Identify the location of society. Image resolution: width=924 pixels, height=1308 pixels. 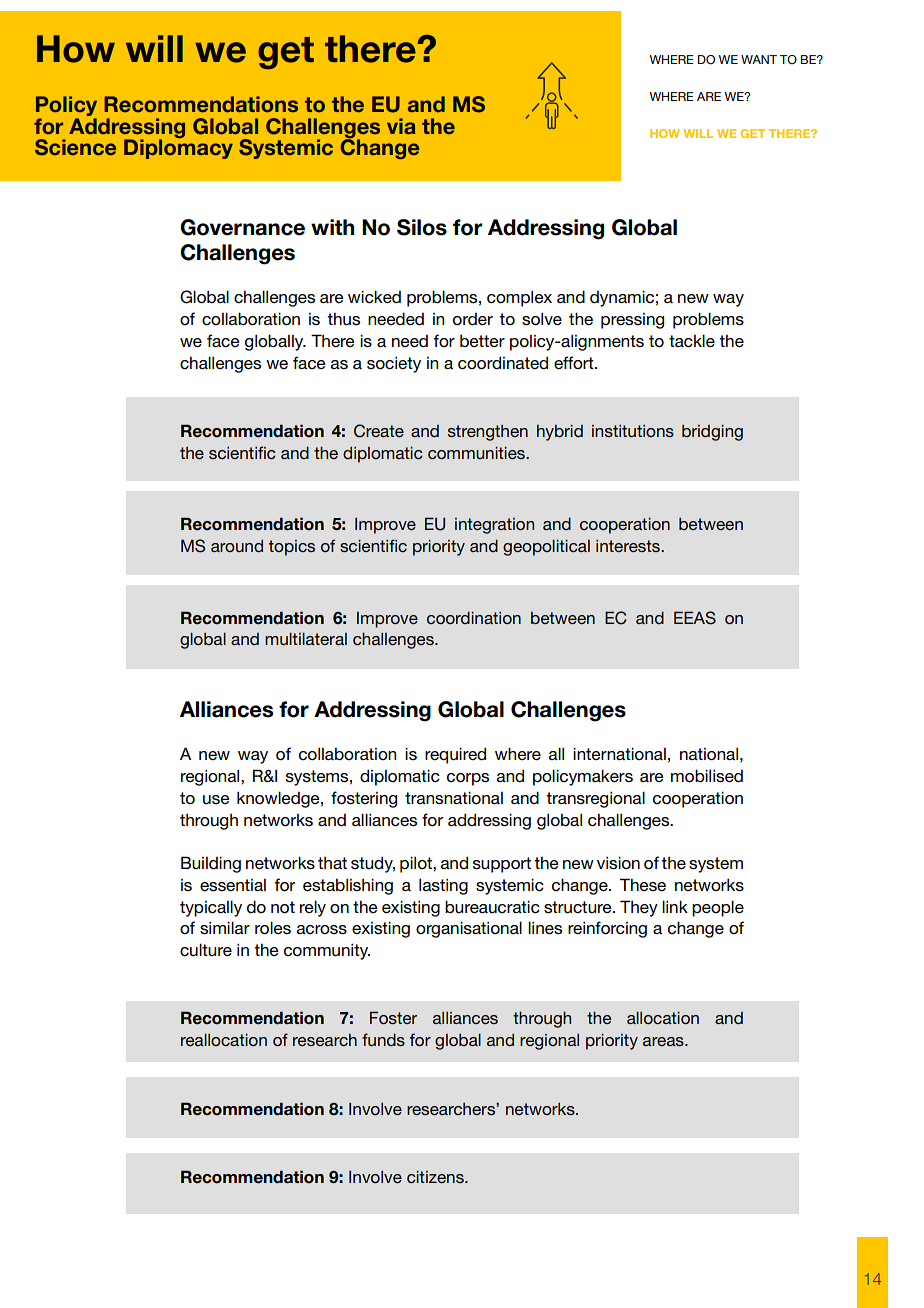
(394, 364).
